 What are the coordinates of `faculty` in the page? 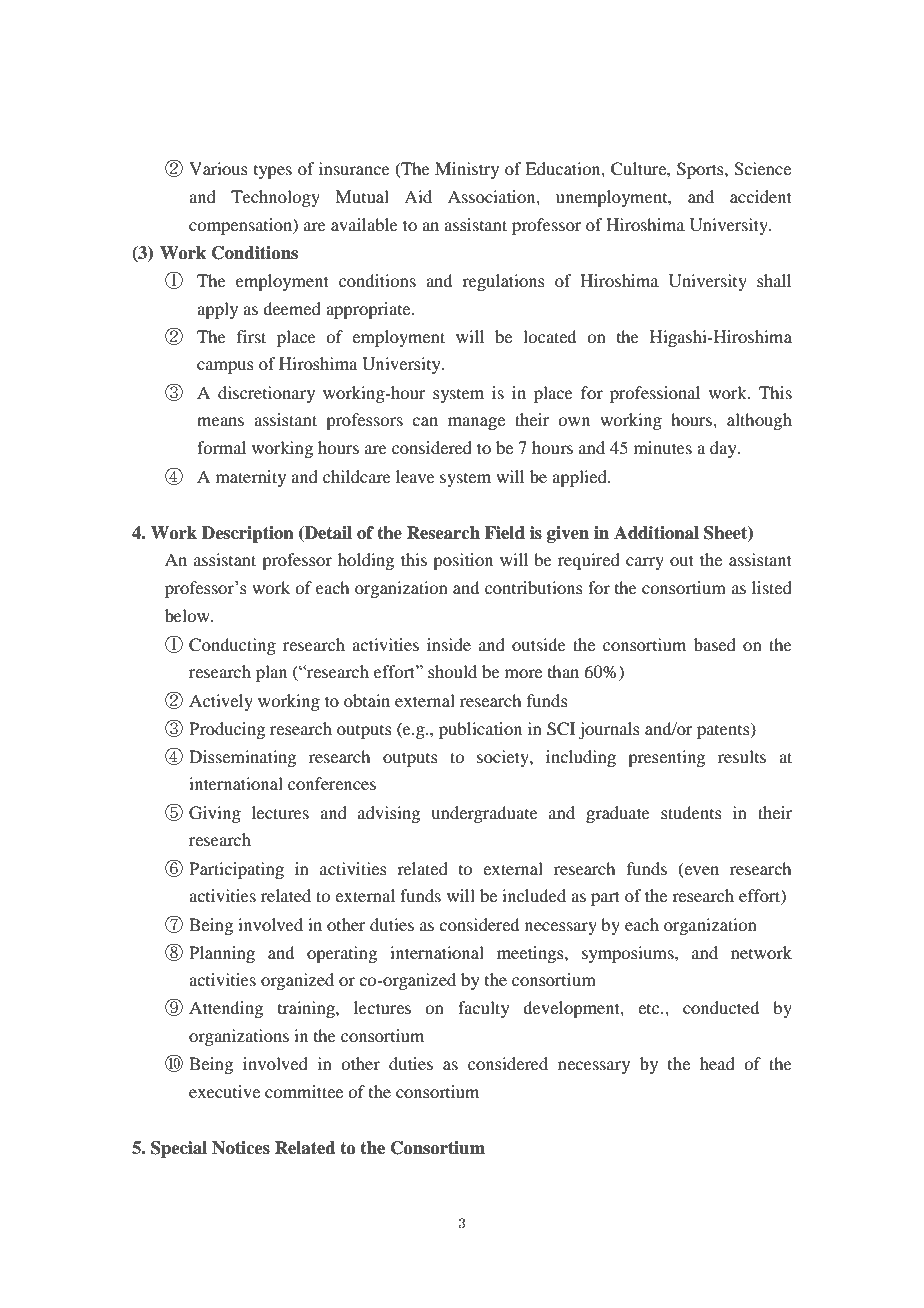 It's located at (484, 1009).
